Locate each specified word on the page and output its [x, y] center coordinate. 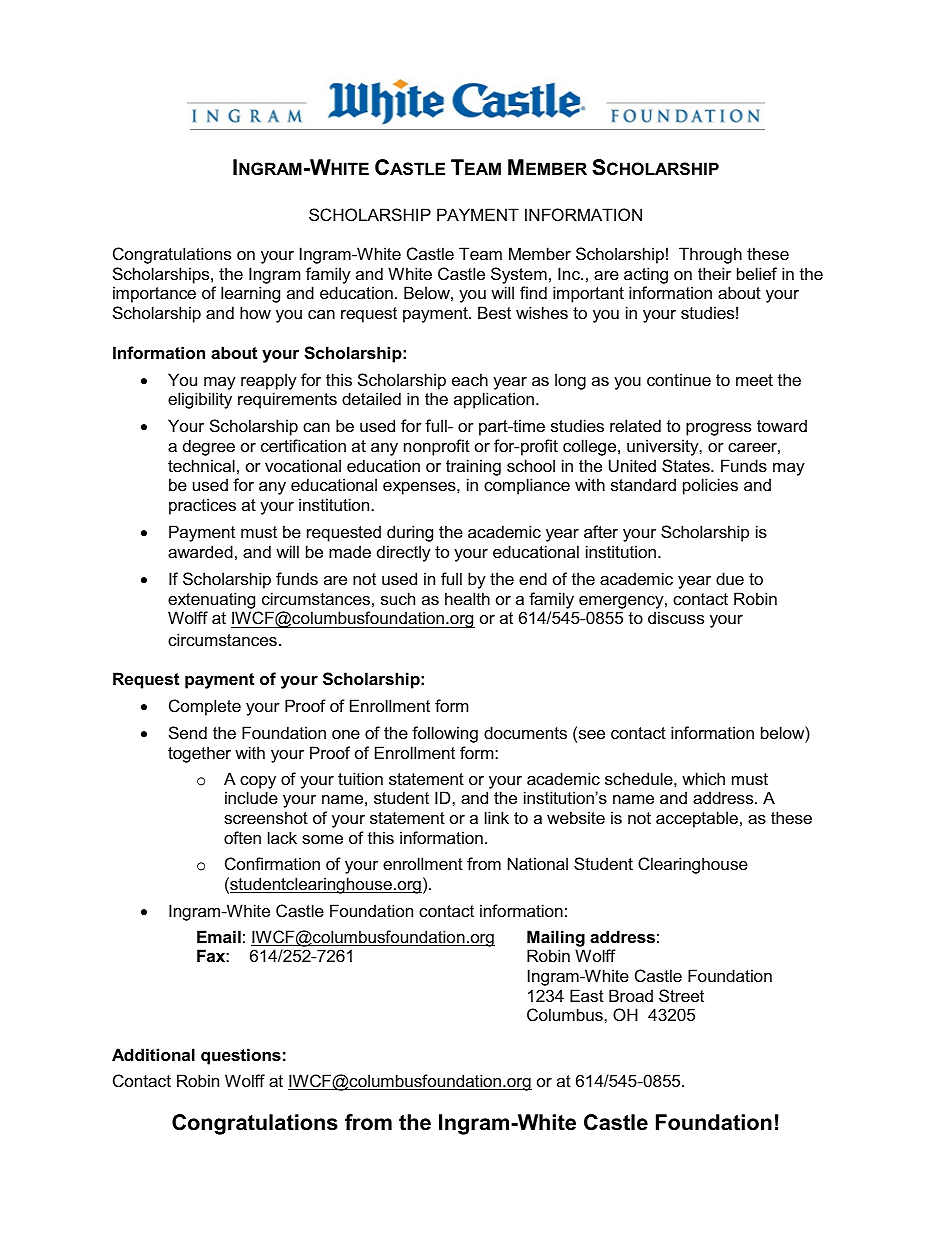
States [687, 465]
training [473, 467]
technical [201, 465]
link [497, 817]
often [242, 837]
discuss [676, 617]
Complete [205, 707]
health [467, 598]
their [714, 273]
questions [241, 1056]
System [519, 275]
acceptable [697, 819]
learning [250, 294]
